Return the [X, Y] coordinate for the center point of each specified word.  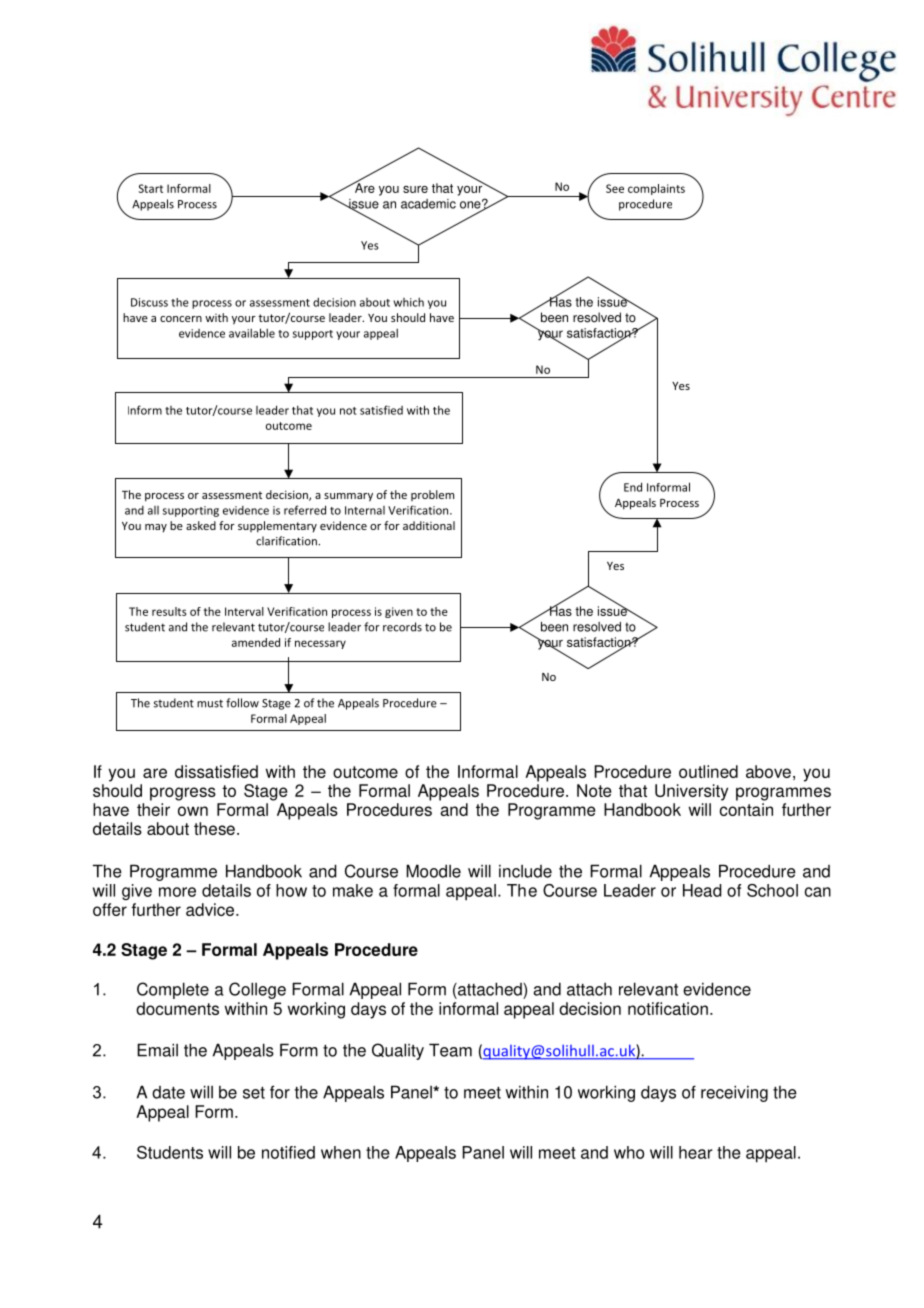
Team [450, 1050]
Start [150, 188]
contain [746, 809]
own [193, 811]
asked [201, 525]
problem [432, 495]
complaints [656, 189]
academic [428, 204]
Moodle [433, 871]
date [168, 1092]
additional [429, 525]
